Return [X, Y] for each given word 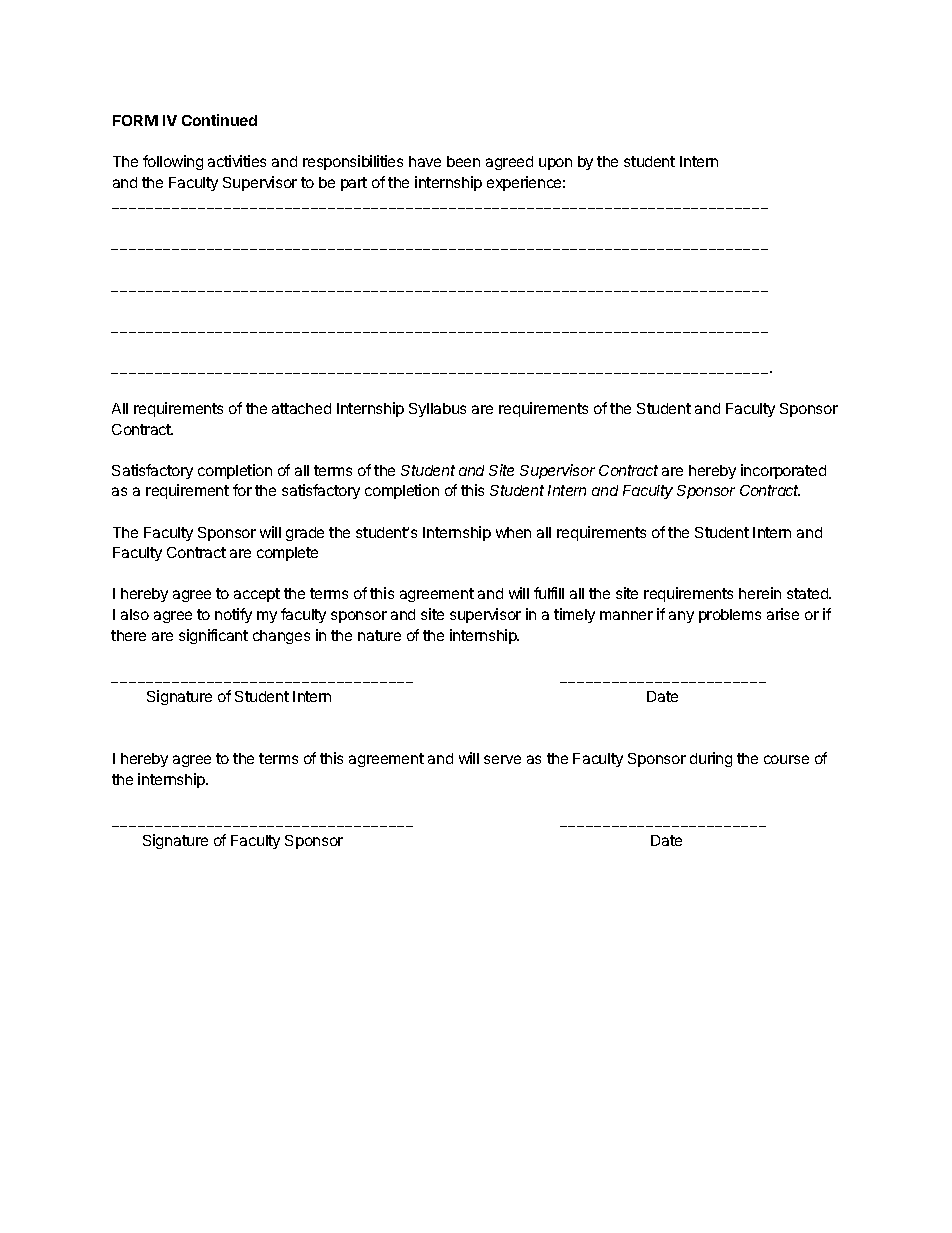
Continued [219, 120]
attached [301, 408]
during [711, 759]
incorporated [783, 471]
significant [213, 636]
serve [502, 759]
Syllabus [437, 410]
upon [555, 164]
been [463, 161]
